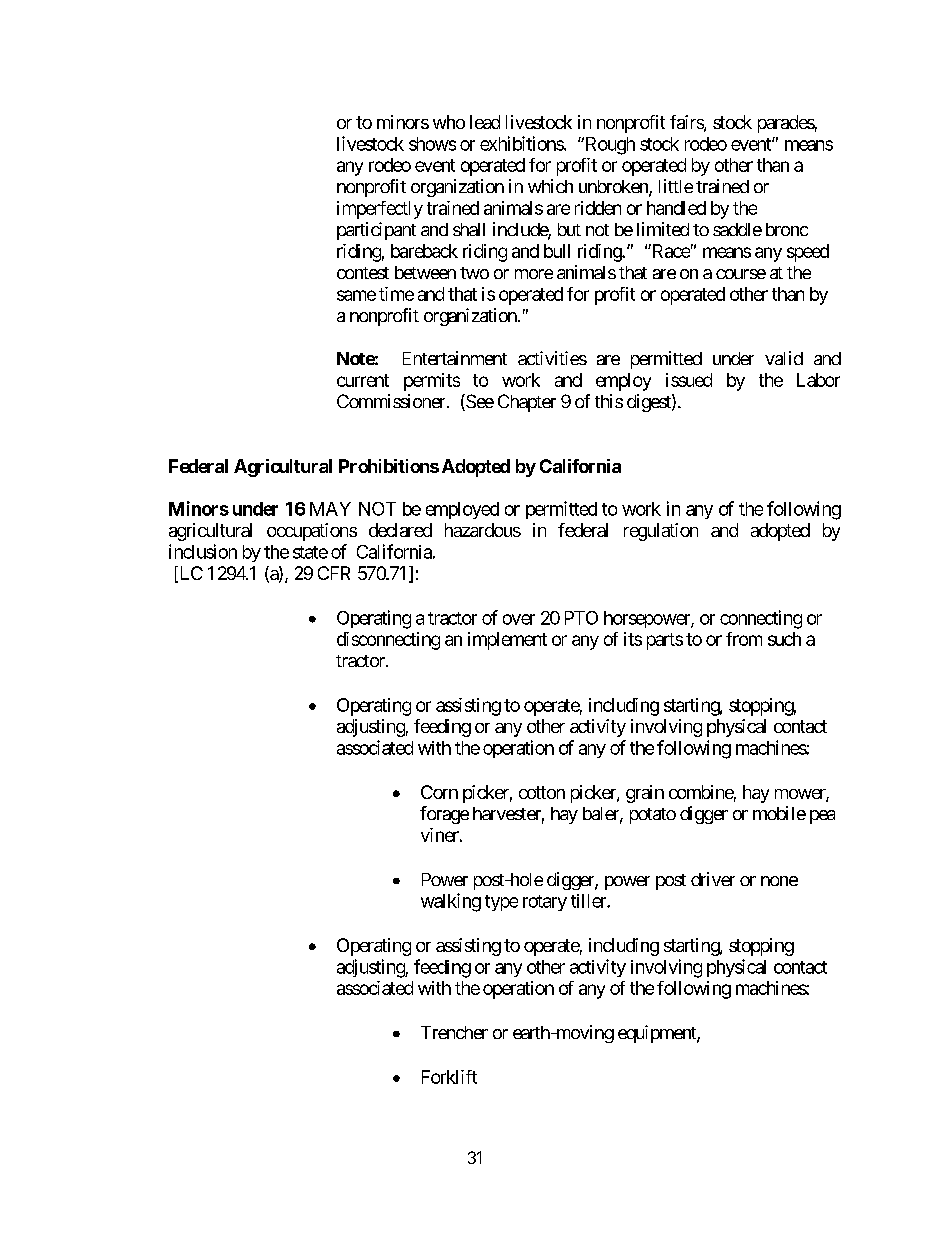 The height and width of the screenshot is (1233, 952). I want to click on Chapter, so click(527, 403).
